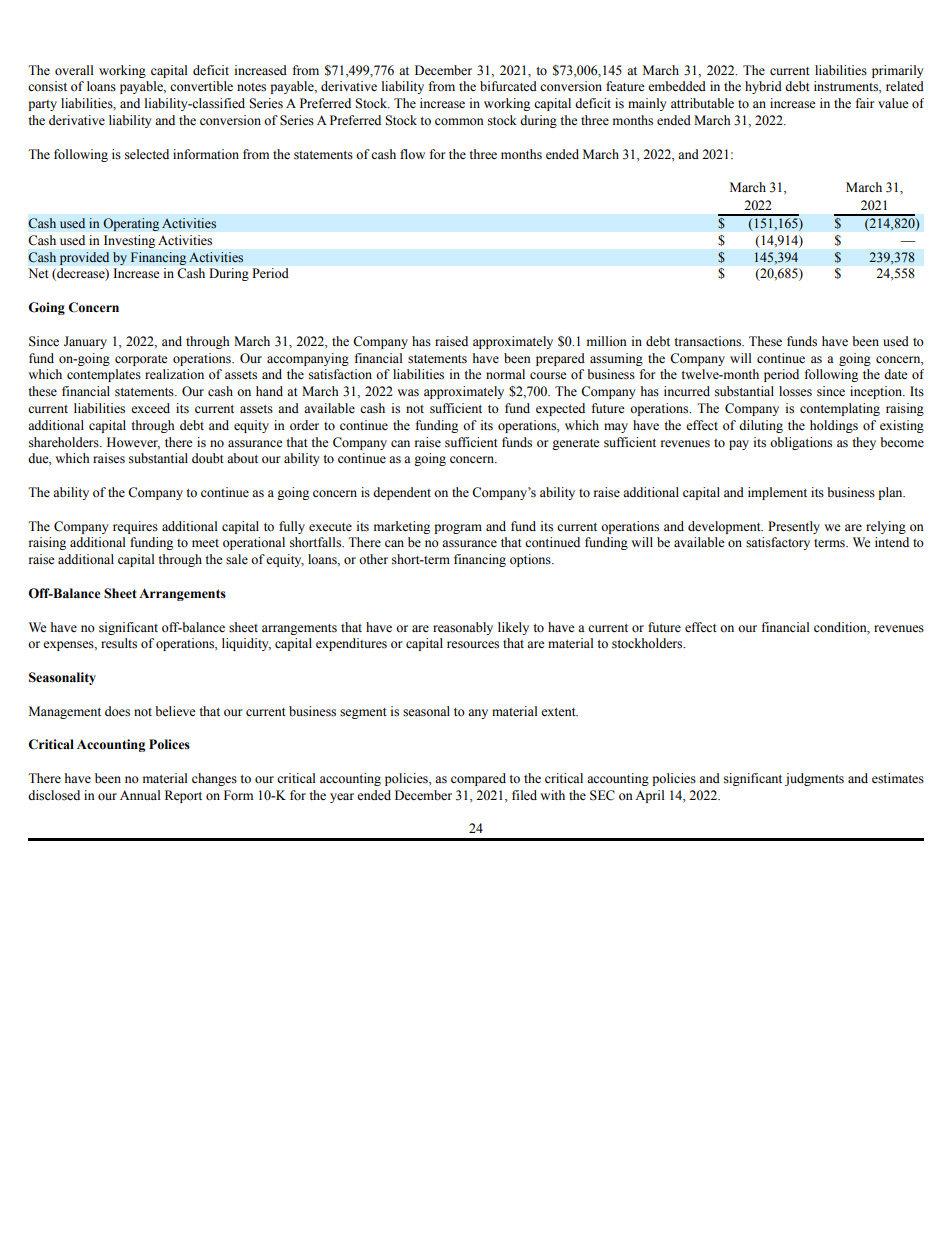 The height and width of the page is (1233, 952). I want to click on satisfactory, so click(778, 543).
